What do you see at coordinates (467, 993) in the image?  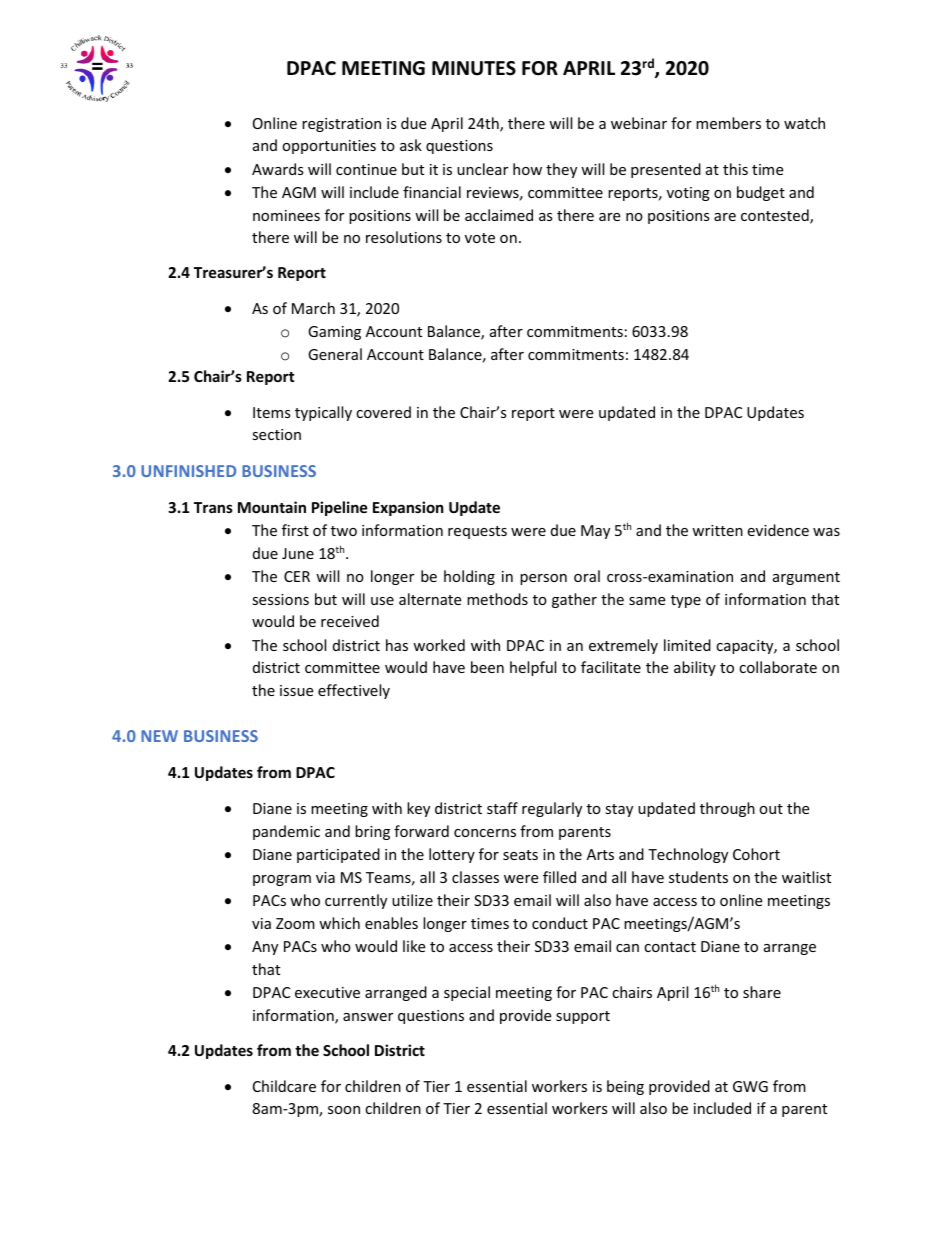 I see `special` at bounding box center [467, 993].
